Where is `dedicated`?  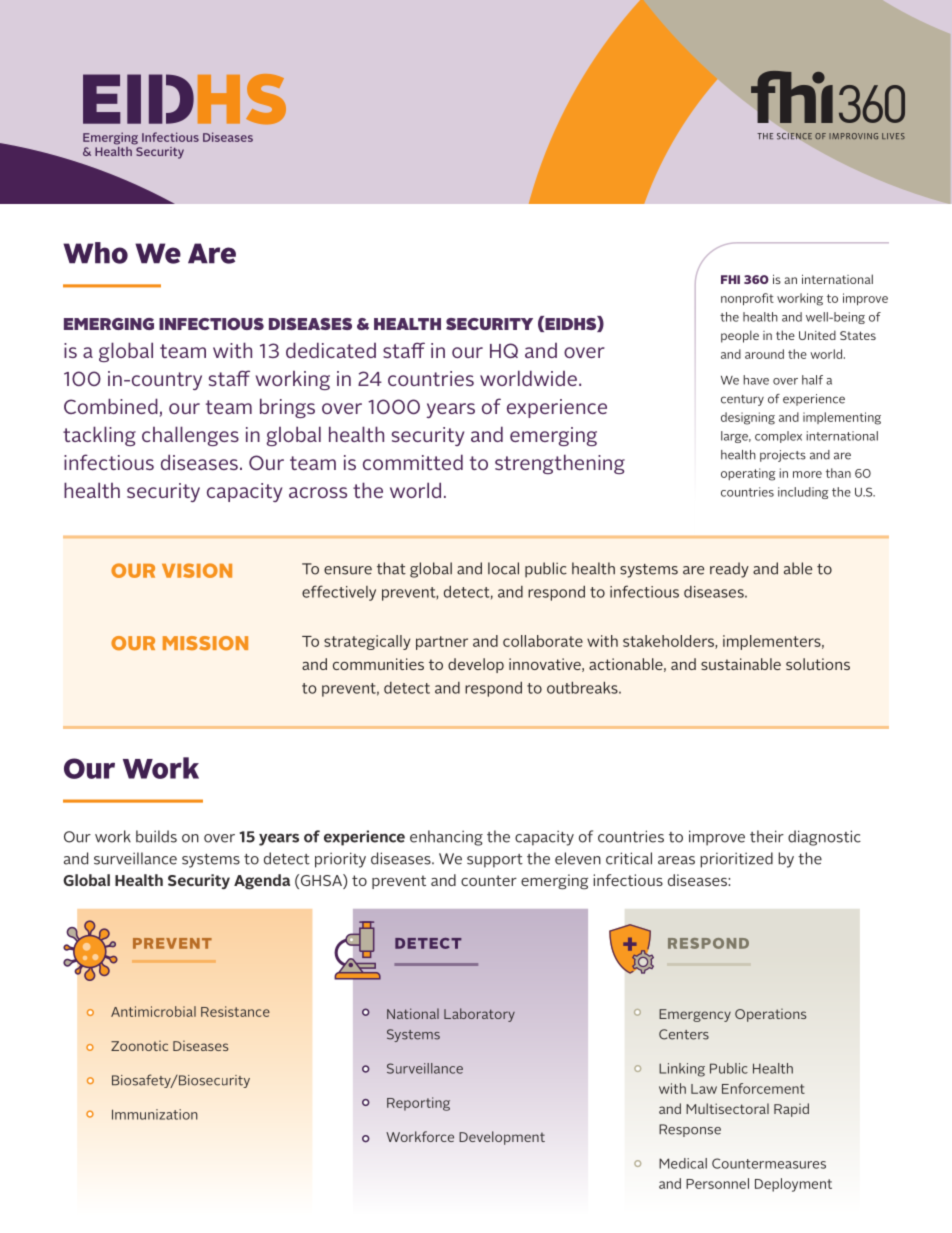
dedicated is located at coordinates (331, 350).
